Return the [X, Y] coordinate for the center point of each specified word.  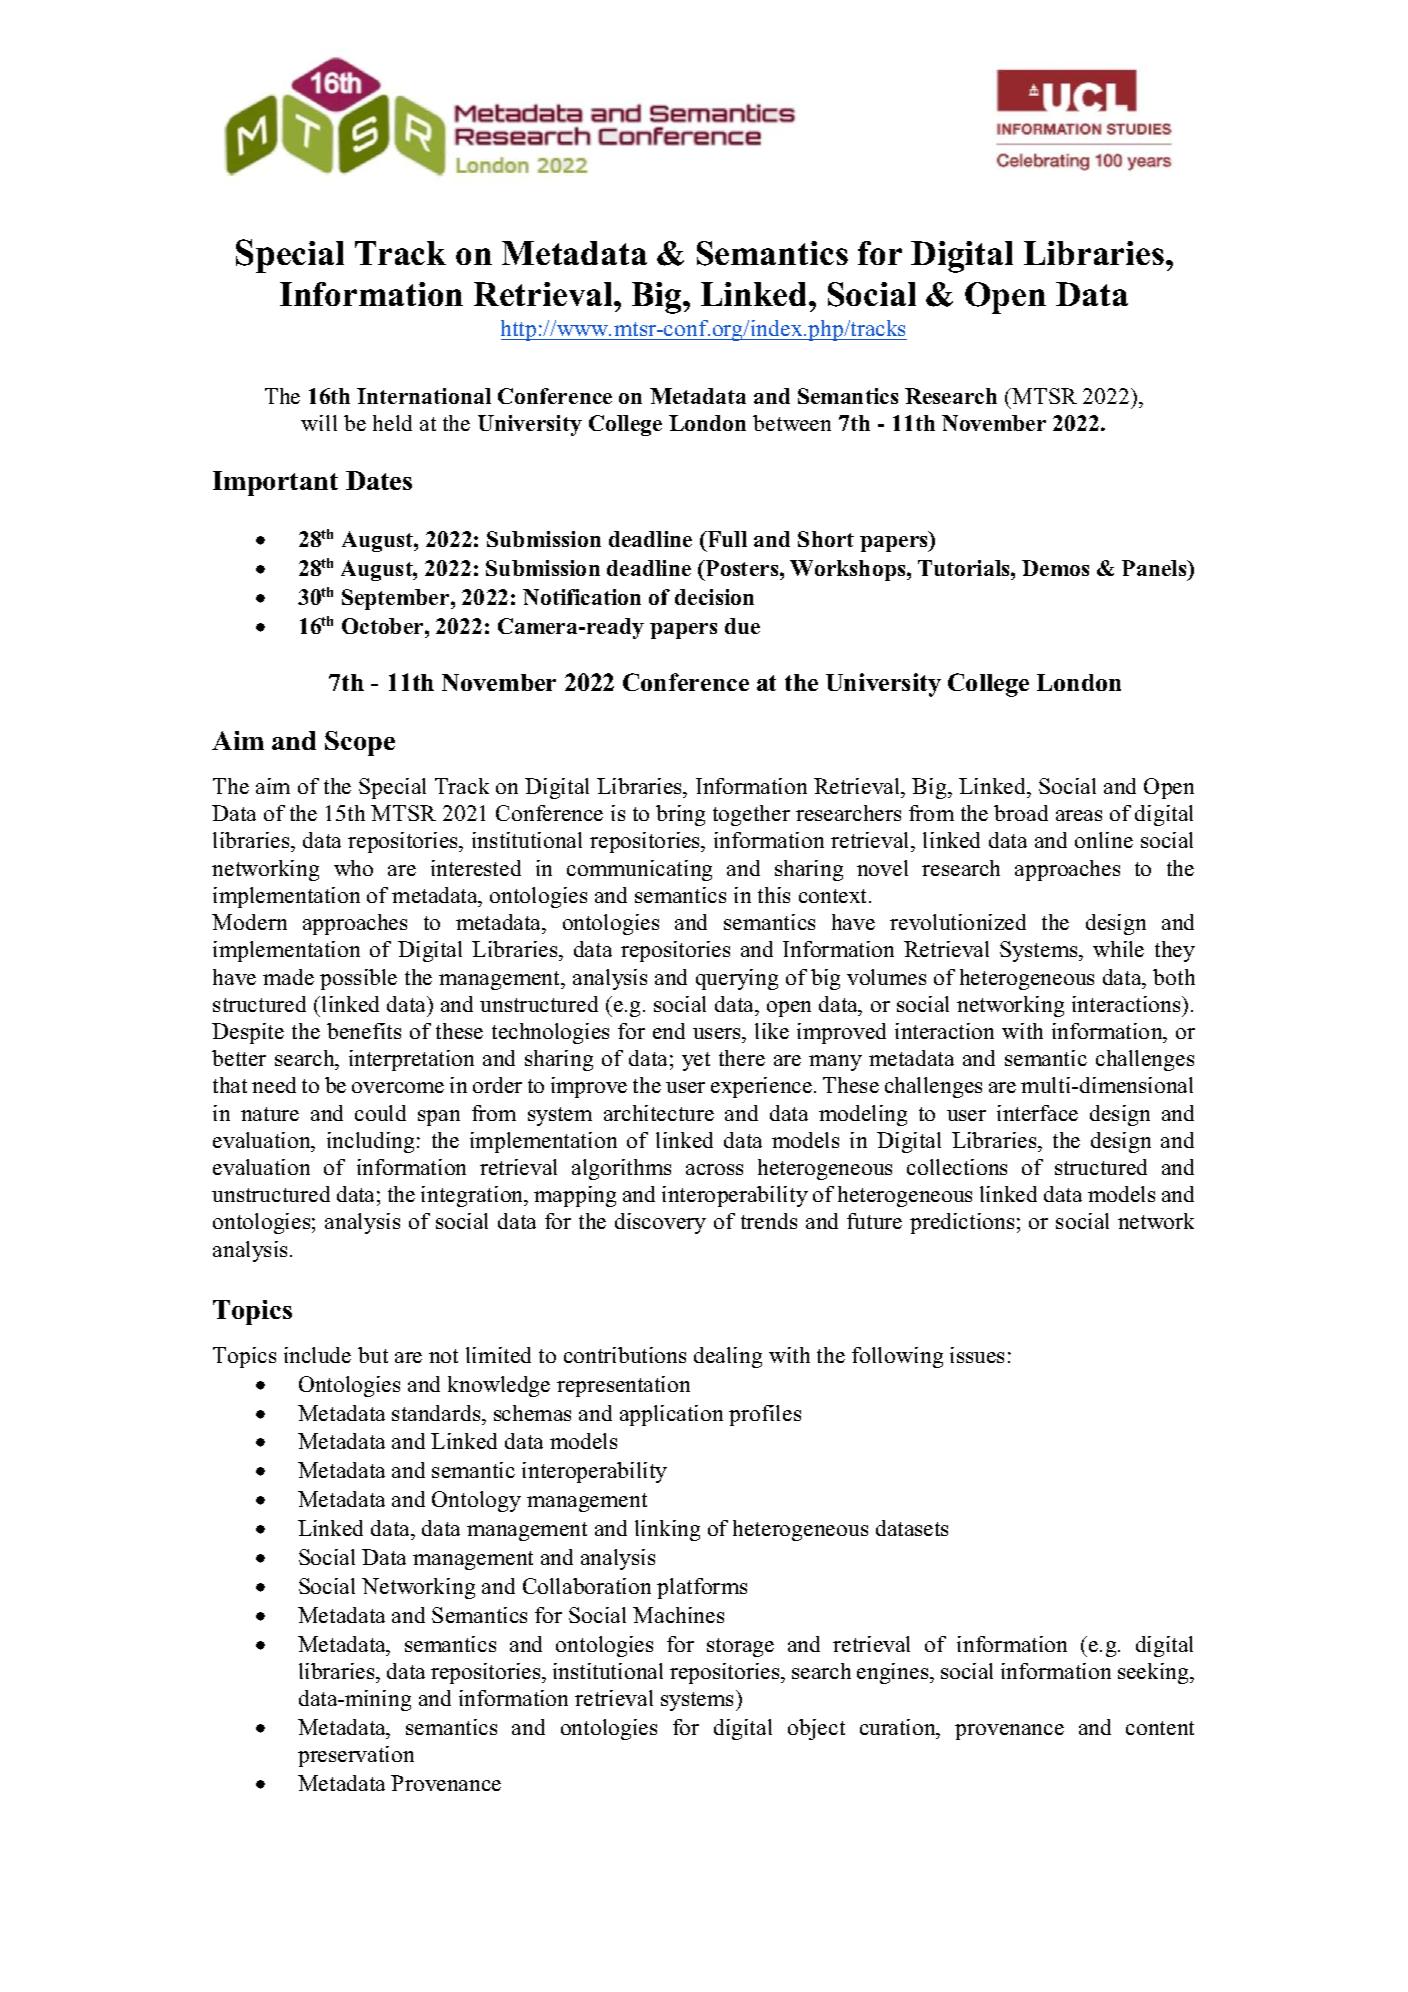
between [792, 423]
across [714, 1169]
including [372, 1142]
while [1118, 949]
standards [437, 1413]
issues [977, 1355]
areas [1079, 815]
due [742, 626]
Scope [360, 743]
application [671, 1415]
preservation [356, 1756]
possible [358, 979]
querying [737, 979]
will [319, 423]
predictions [962, 1223]
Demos [1055, 568]
